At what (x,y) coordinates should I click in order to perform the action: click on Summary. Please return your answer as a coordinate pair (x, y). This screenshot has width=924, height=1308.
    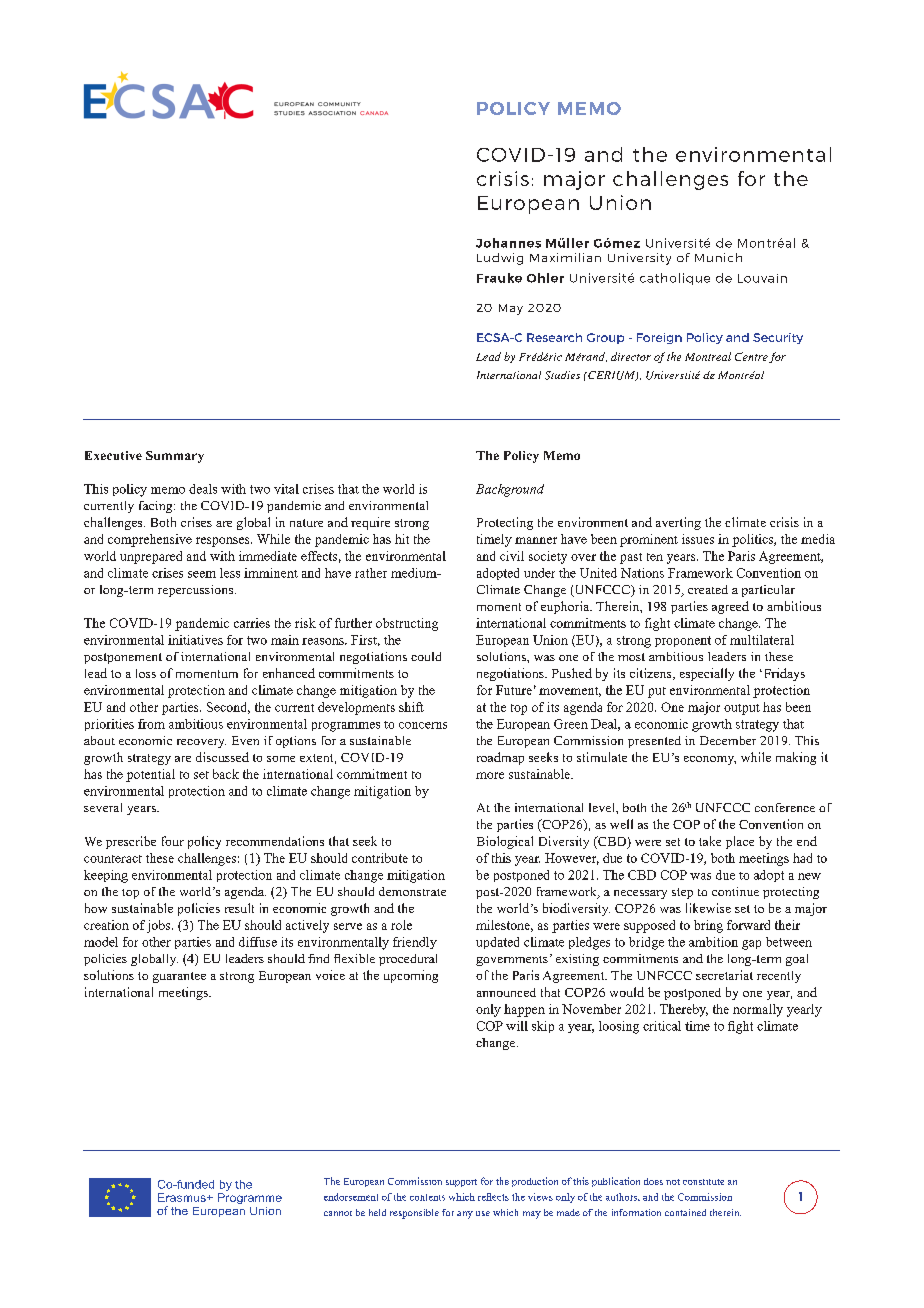
    Looking at the image, I should click on (175, 457).
